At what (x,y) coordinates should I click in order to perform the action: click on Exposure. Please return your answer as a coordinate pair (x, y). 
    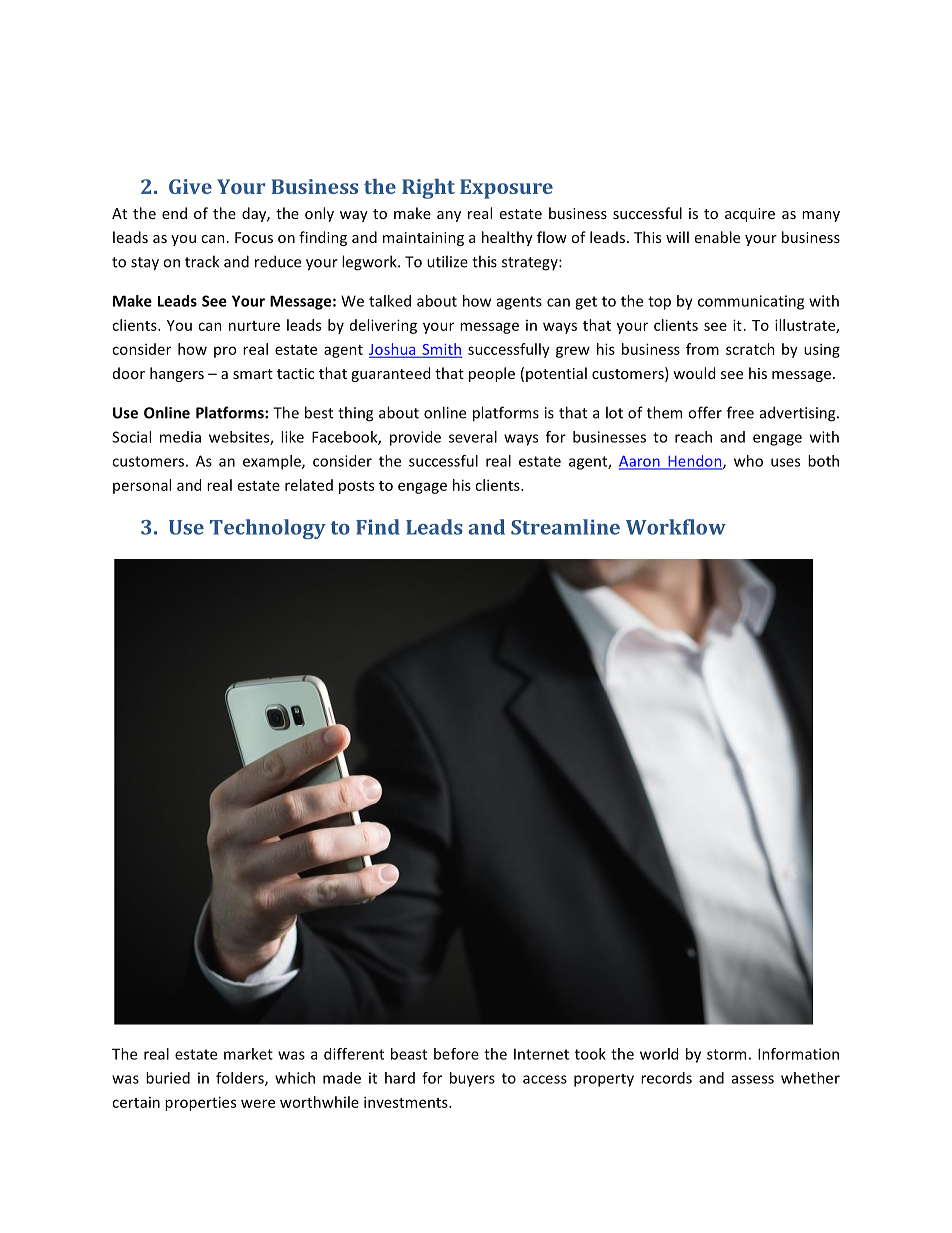
    Looking at the image, I should click on (506, 189).
